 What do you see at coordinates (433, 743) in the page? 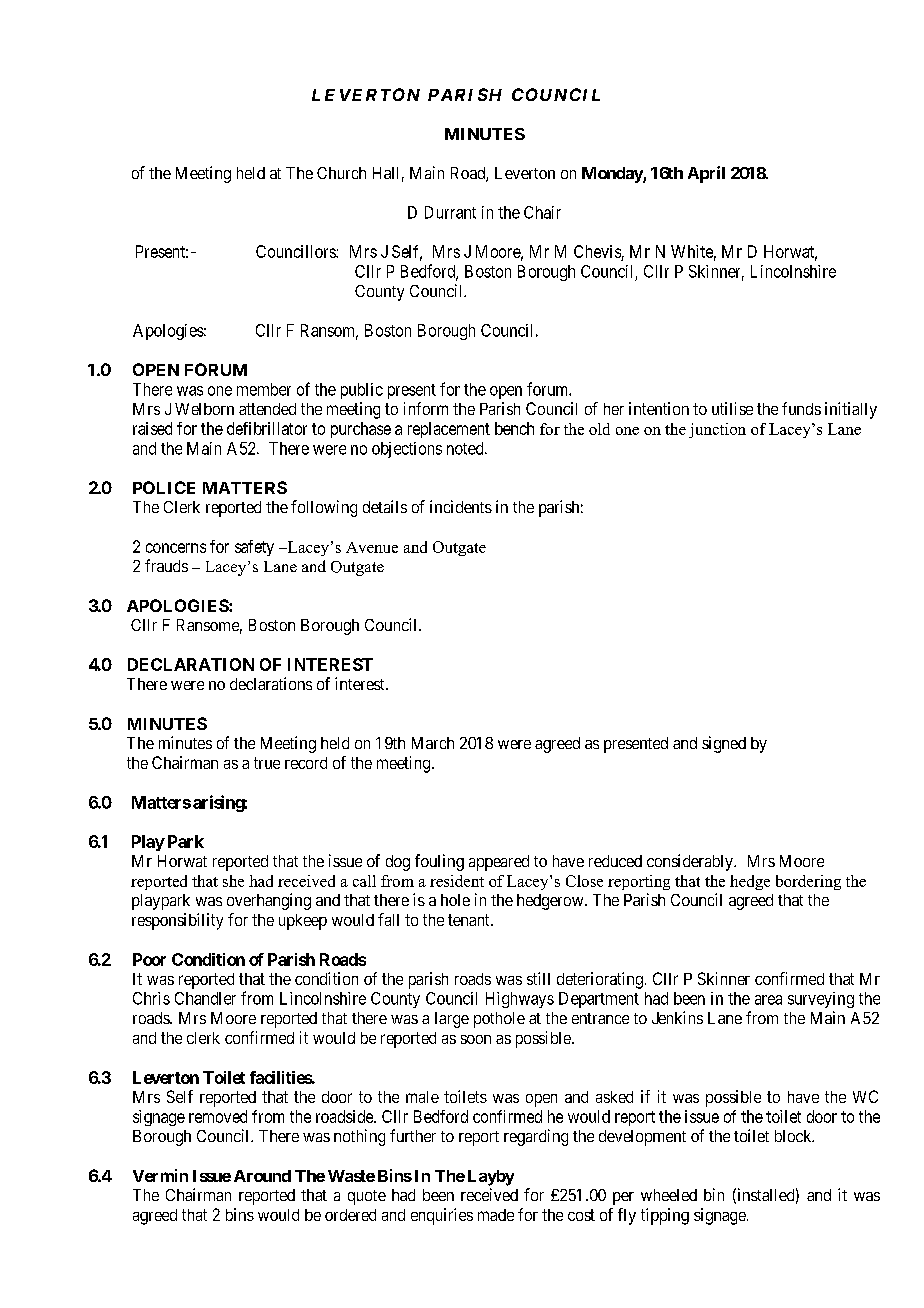
I see `March` at bounding box center [433, 743].
